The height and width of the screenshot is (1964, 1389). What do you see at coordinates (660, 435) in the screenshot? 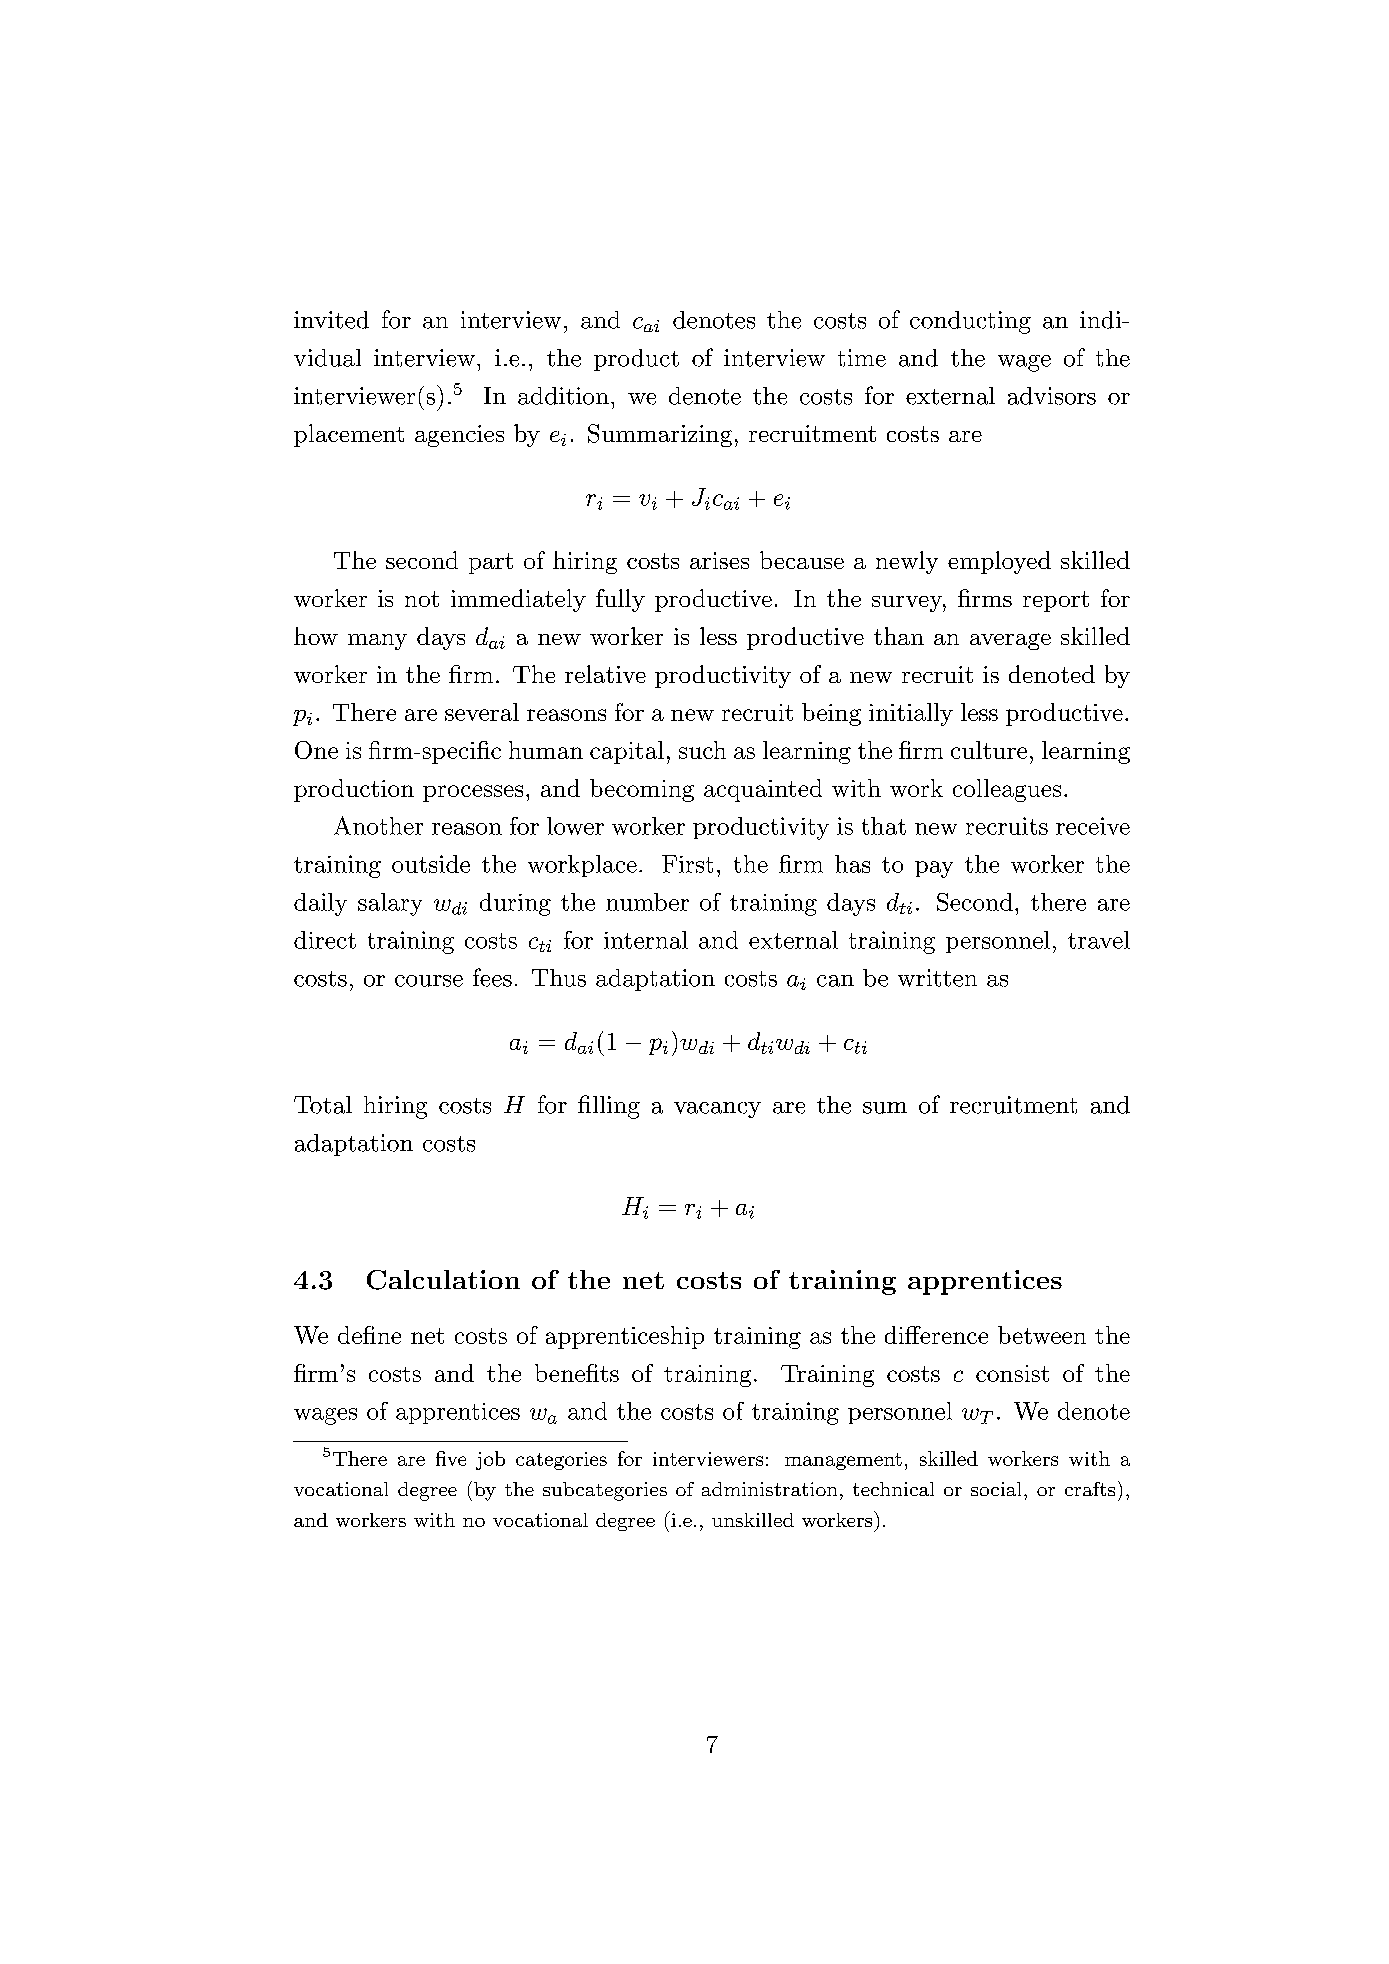
I see `Summarizing` at bounding box center [660, 435].
